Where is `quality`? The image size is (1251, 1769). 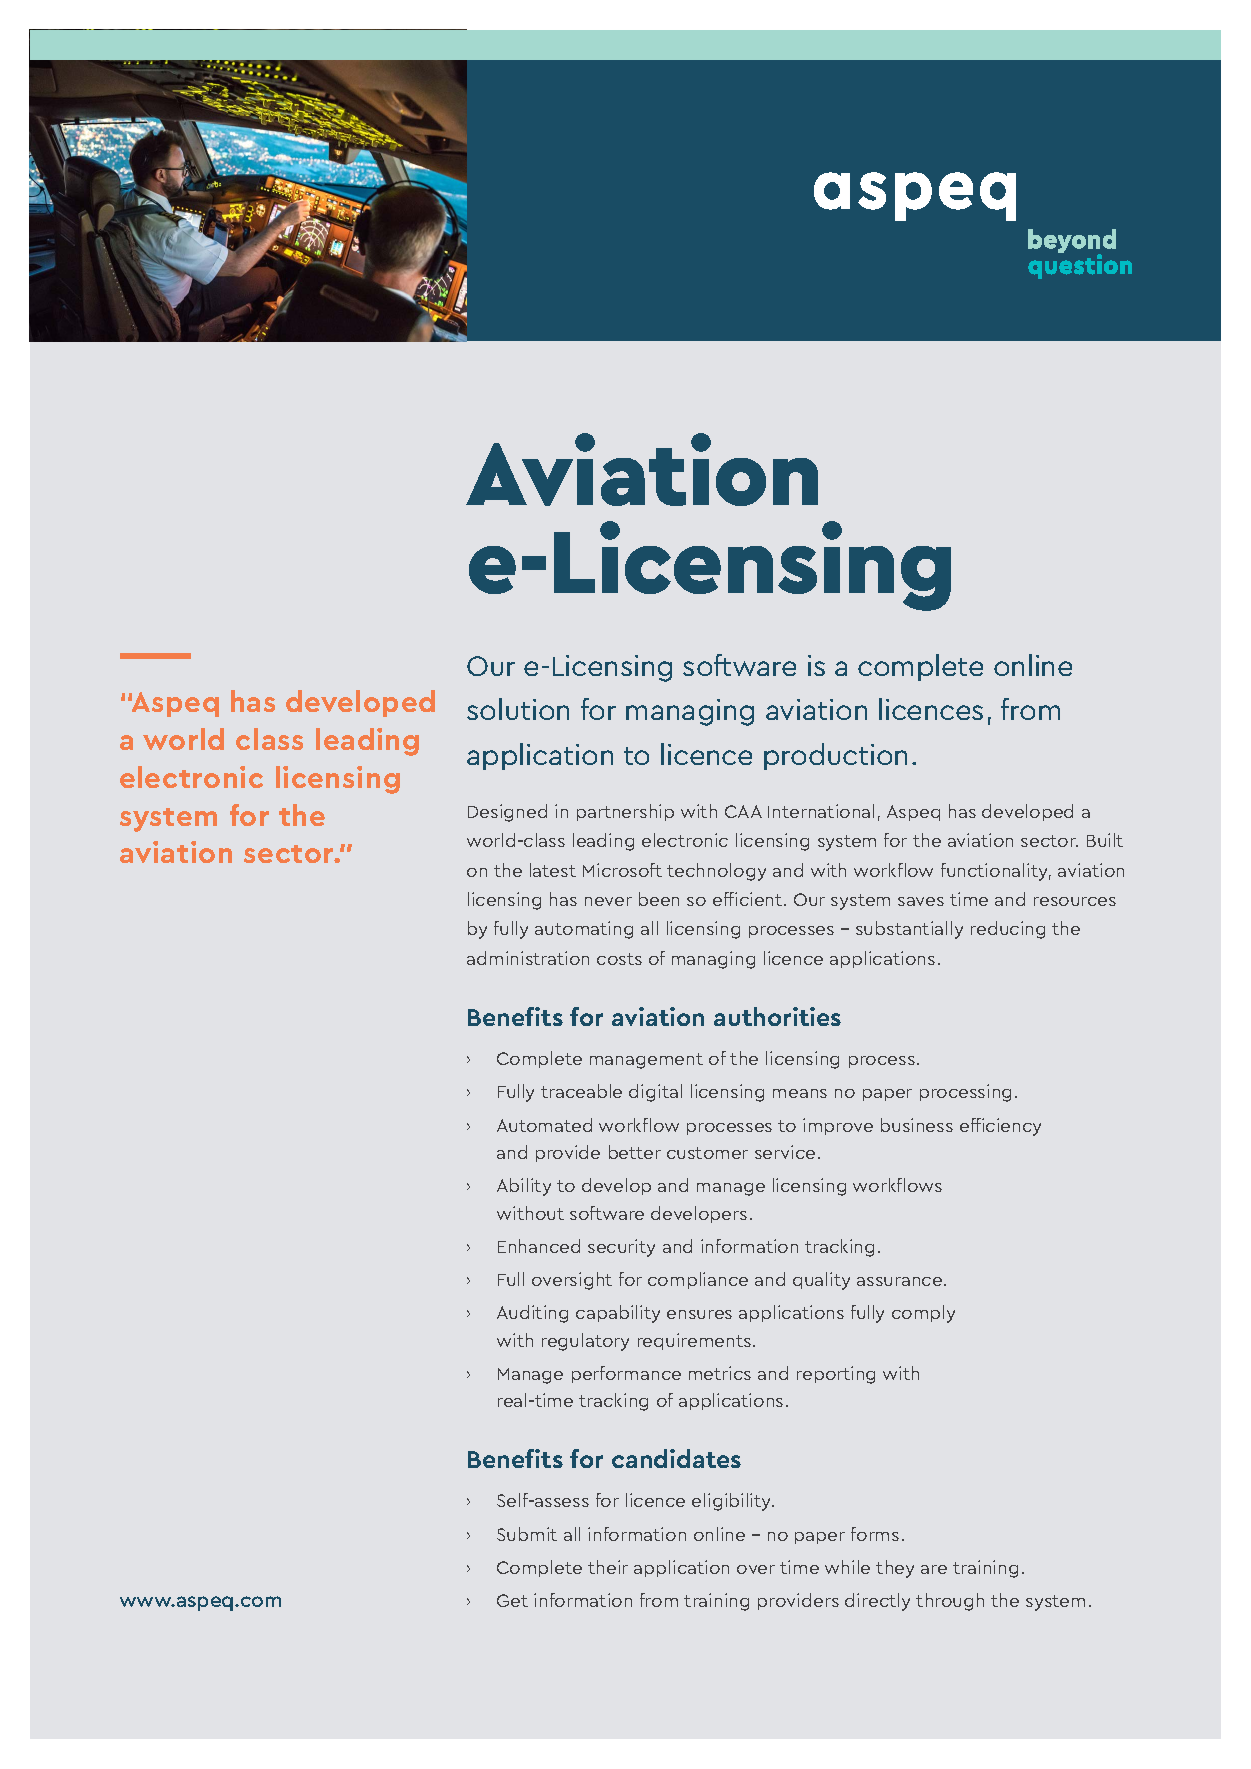
quality is located at coordinates (821, 1281).
